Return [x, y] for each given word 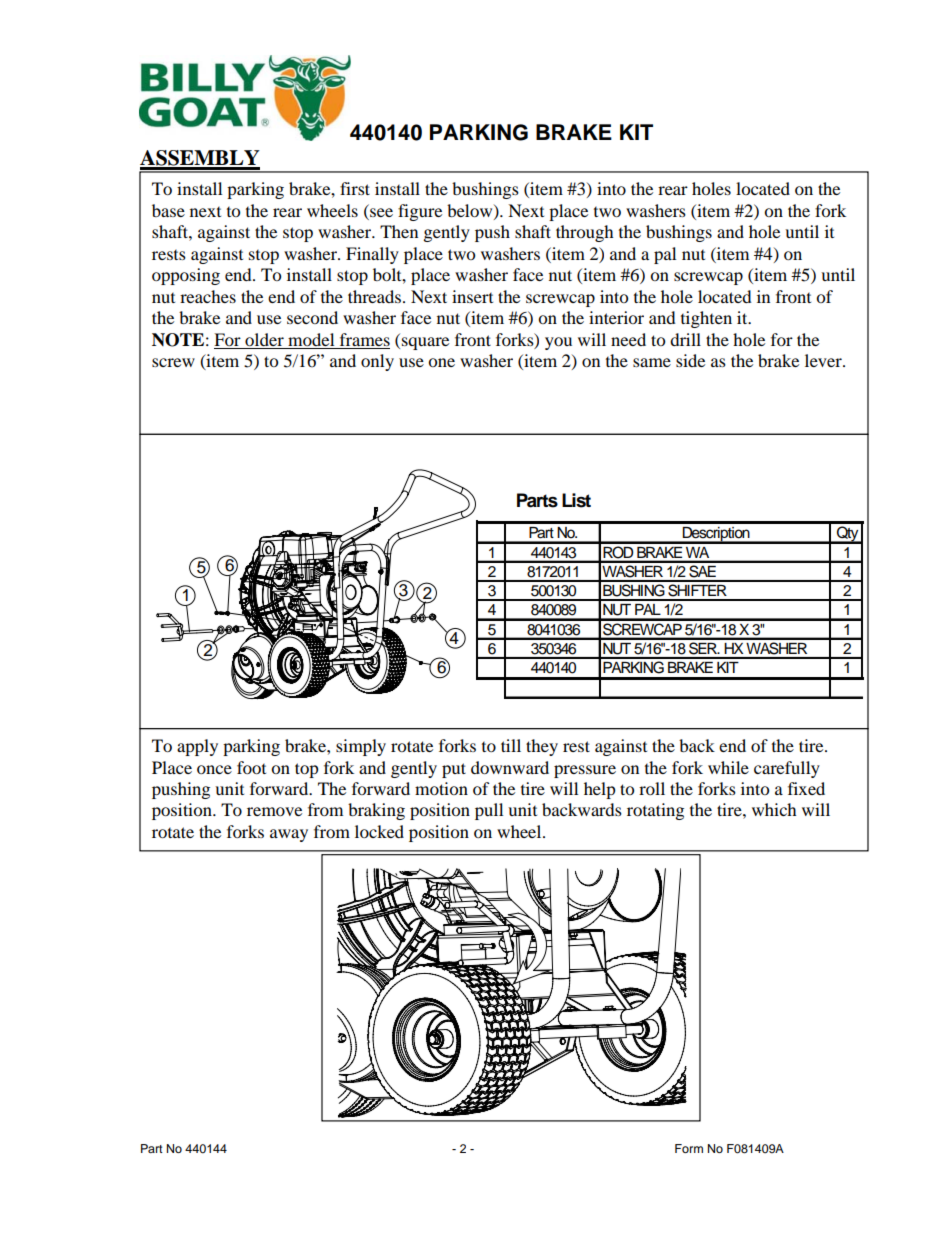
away [289, 835]
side [690, 360]
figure [420, 212]
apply [197, 747]
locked [379, 831]
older [264, 339]
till [511, 745]
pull [489, 811]
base [168, 210]
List [576, 500]
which [774, 809]
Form [689, 1148]
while [728, 767]
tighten [706, 319]
